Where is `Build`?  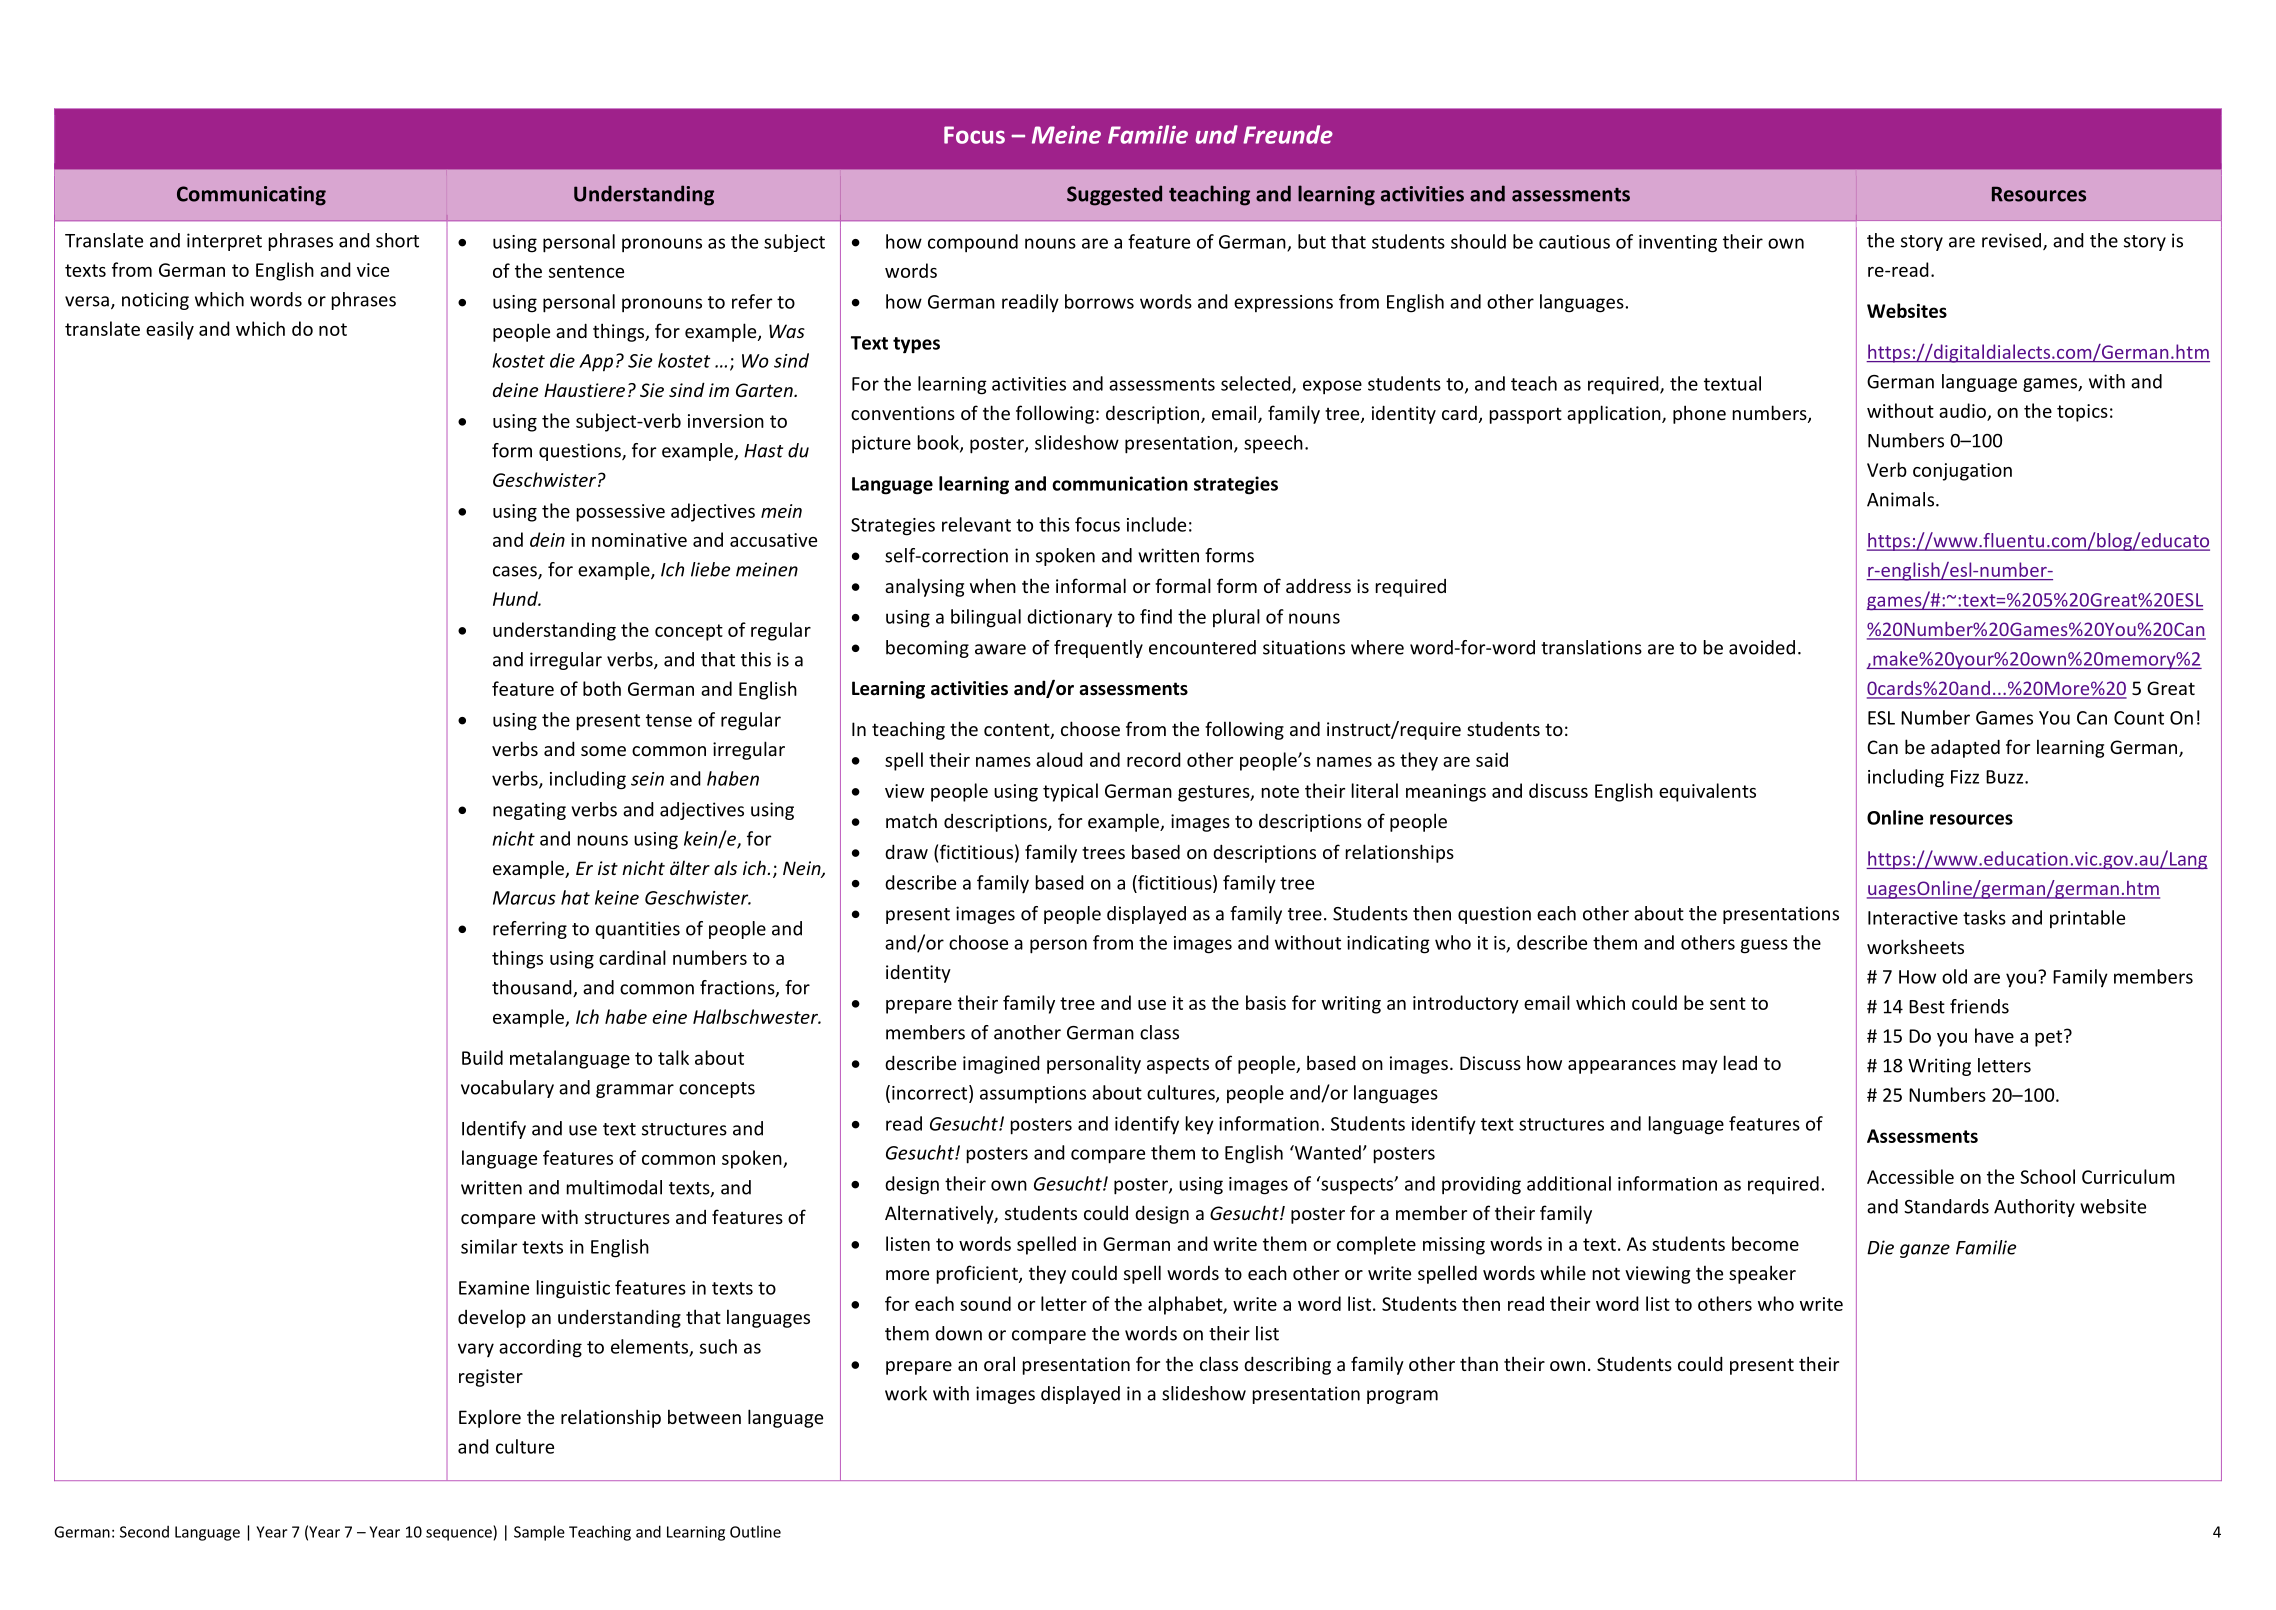
Build is located at coordinates (482, 1057).
